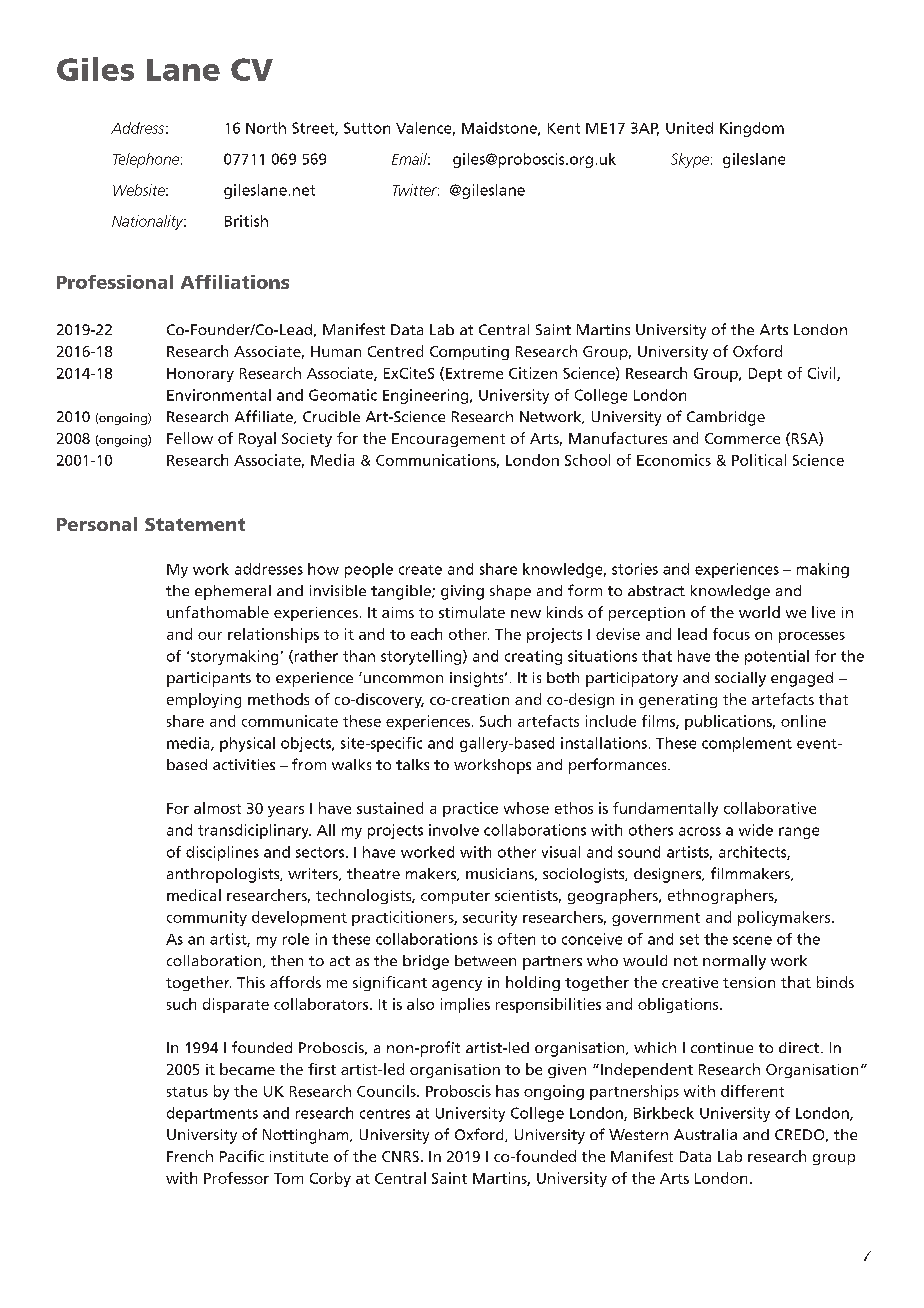 The image size is (924, 1308). What do you see at coordinates (705, 1134) in the document?
I see `Australia` at bounding box center [705, 1134].
